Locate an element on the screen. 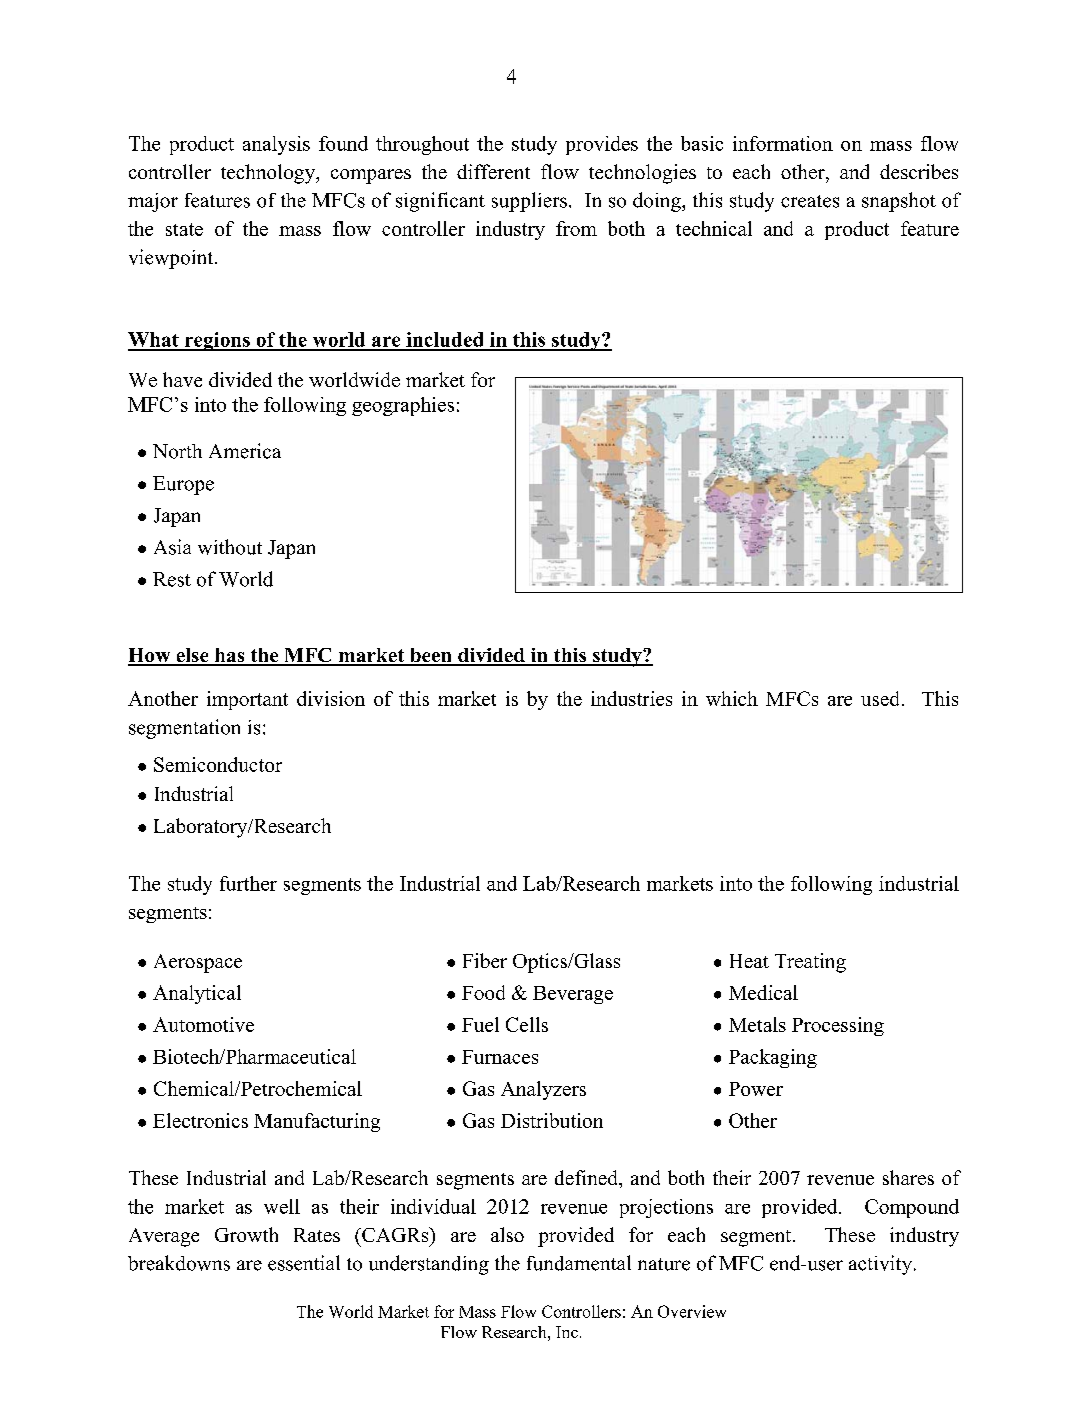 Image resolution: width=1087 pixels, height=1406 pixels. Analytical is located at coordinates (197, 994).
